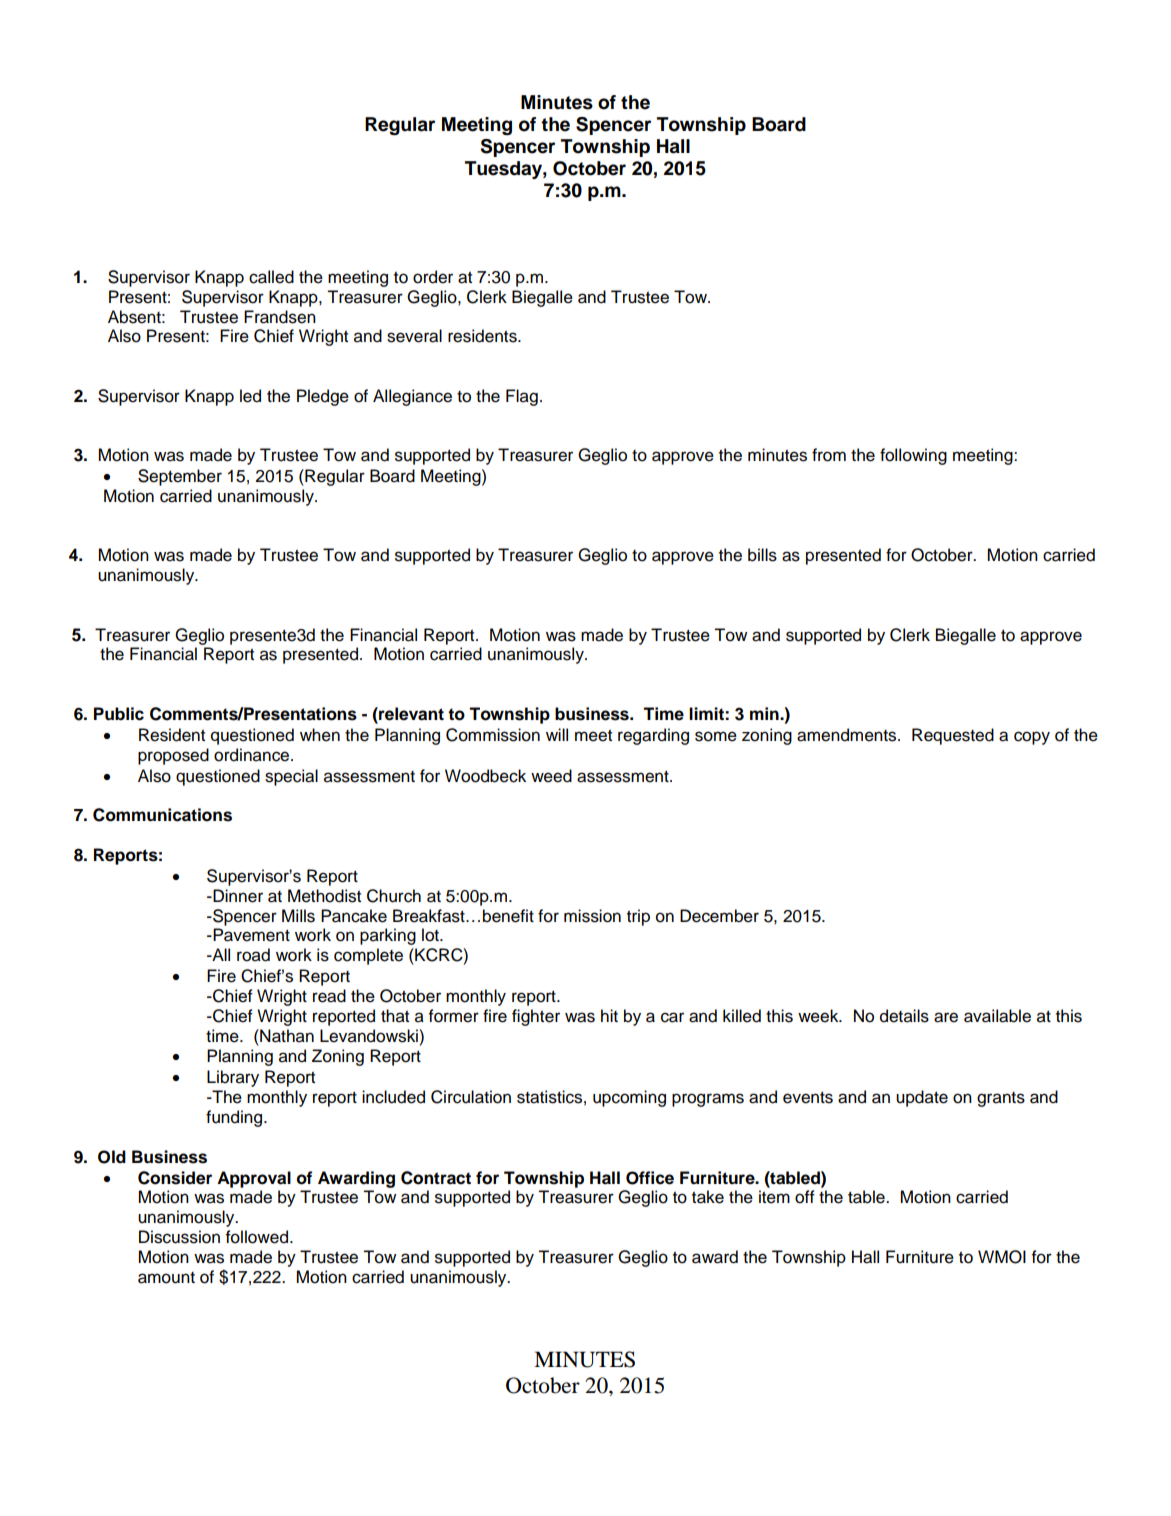  What do you see at coordinates (271, 277) in the screenshot?
I see `called` at bounding box center [271, 277].
